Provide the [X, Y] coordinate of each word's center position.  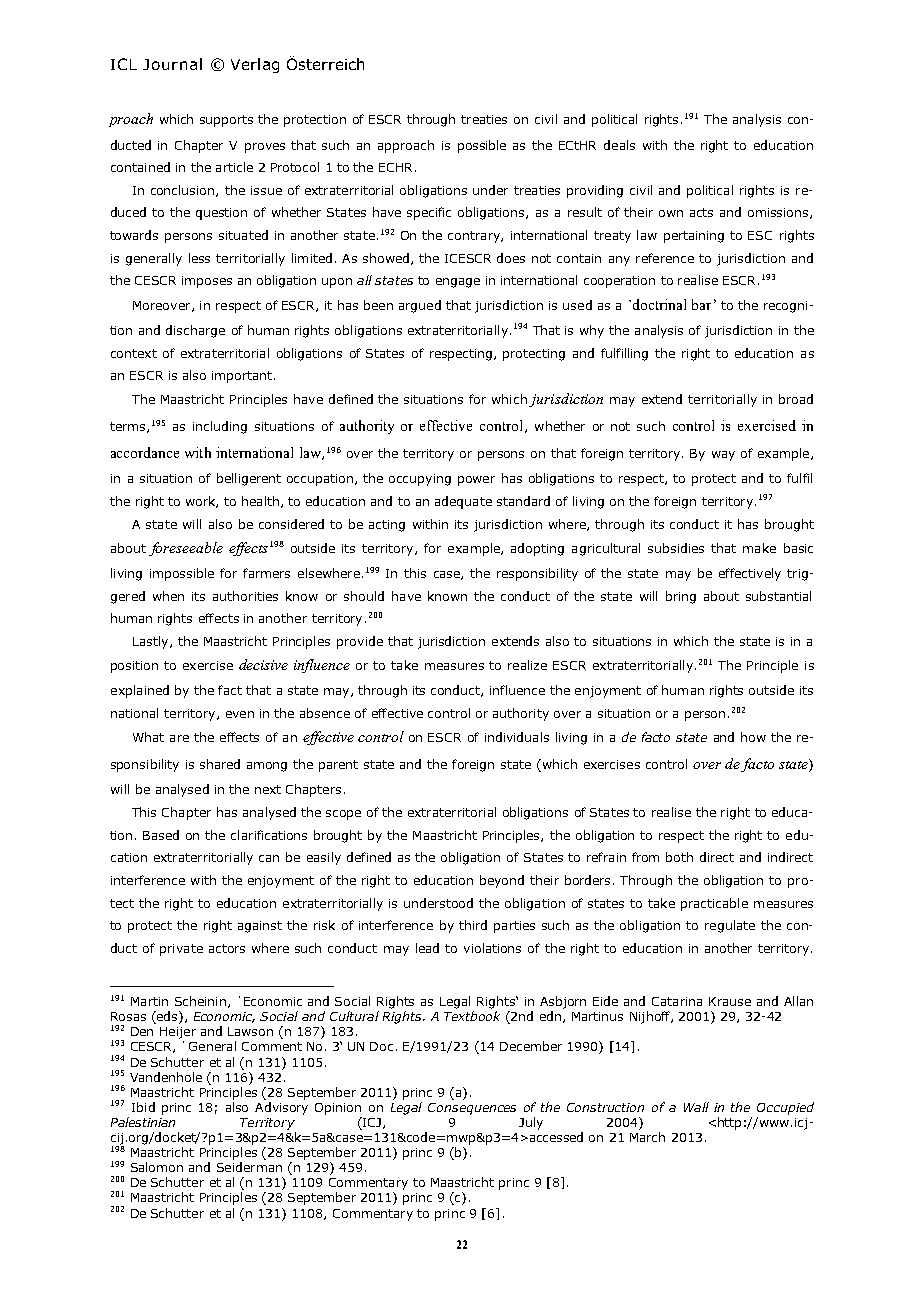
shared [220, 764]
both [679, 857]
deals [619, 145]
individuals [517, 737]
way [723, 456]
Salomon [157, 1167]
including [220, 427]
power [476, 481]
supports [226, 121]
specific [429, 213]
